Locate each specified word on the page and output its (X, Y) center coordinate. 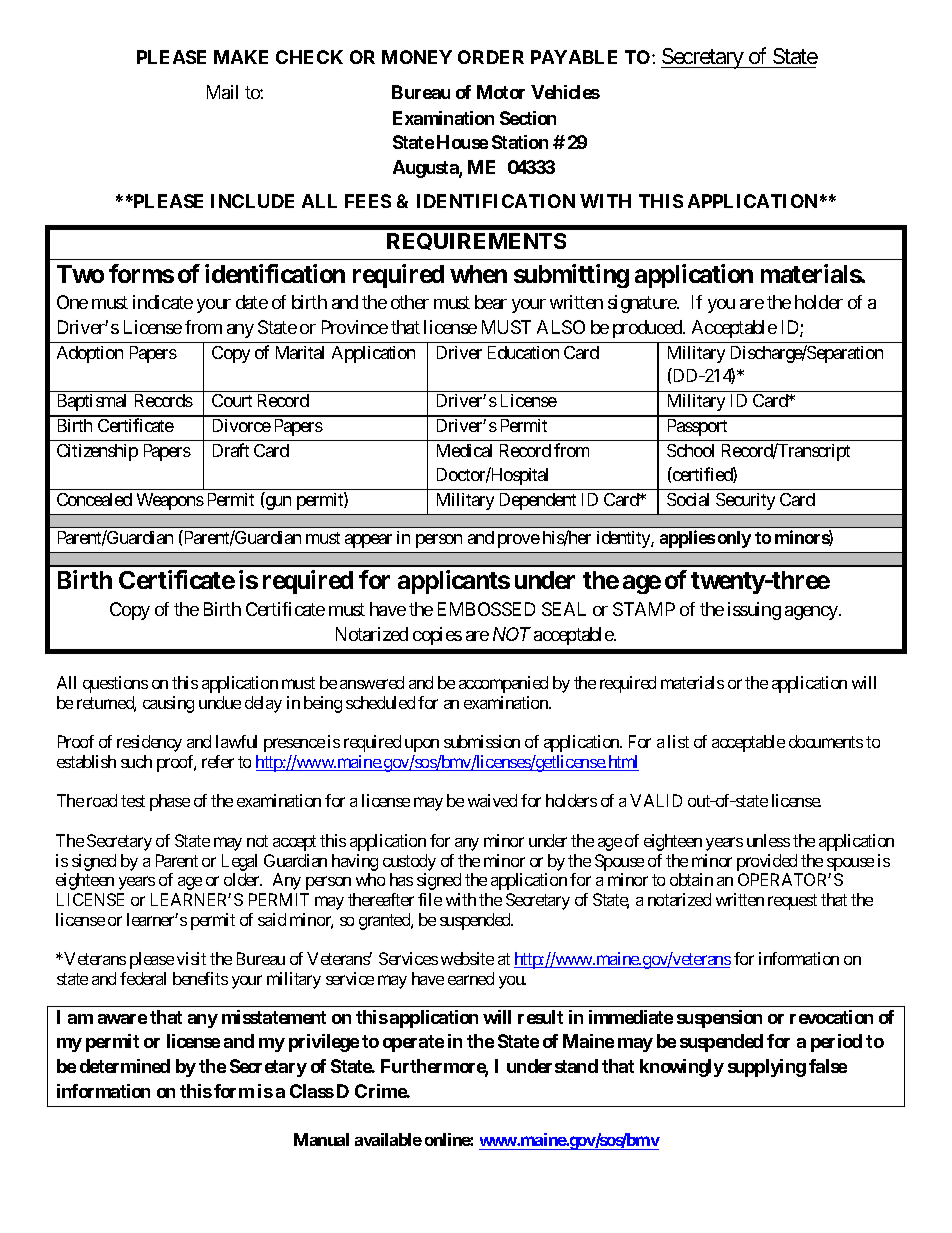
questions (115, 684)
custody (409, 862)
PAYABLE (574, 57)
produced (648, 329)
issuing (754, 611)
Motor (501, 92)
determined (125, 1066)
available (388, 1139)
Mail (222, 92)
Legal (239, 862)
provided (767, 862)
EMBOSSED (486, 609)
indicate (163, 302)
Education (523, 352)
